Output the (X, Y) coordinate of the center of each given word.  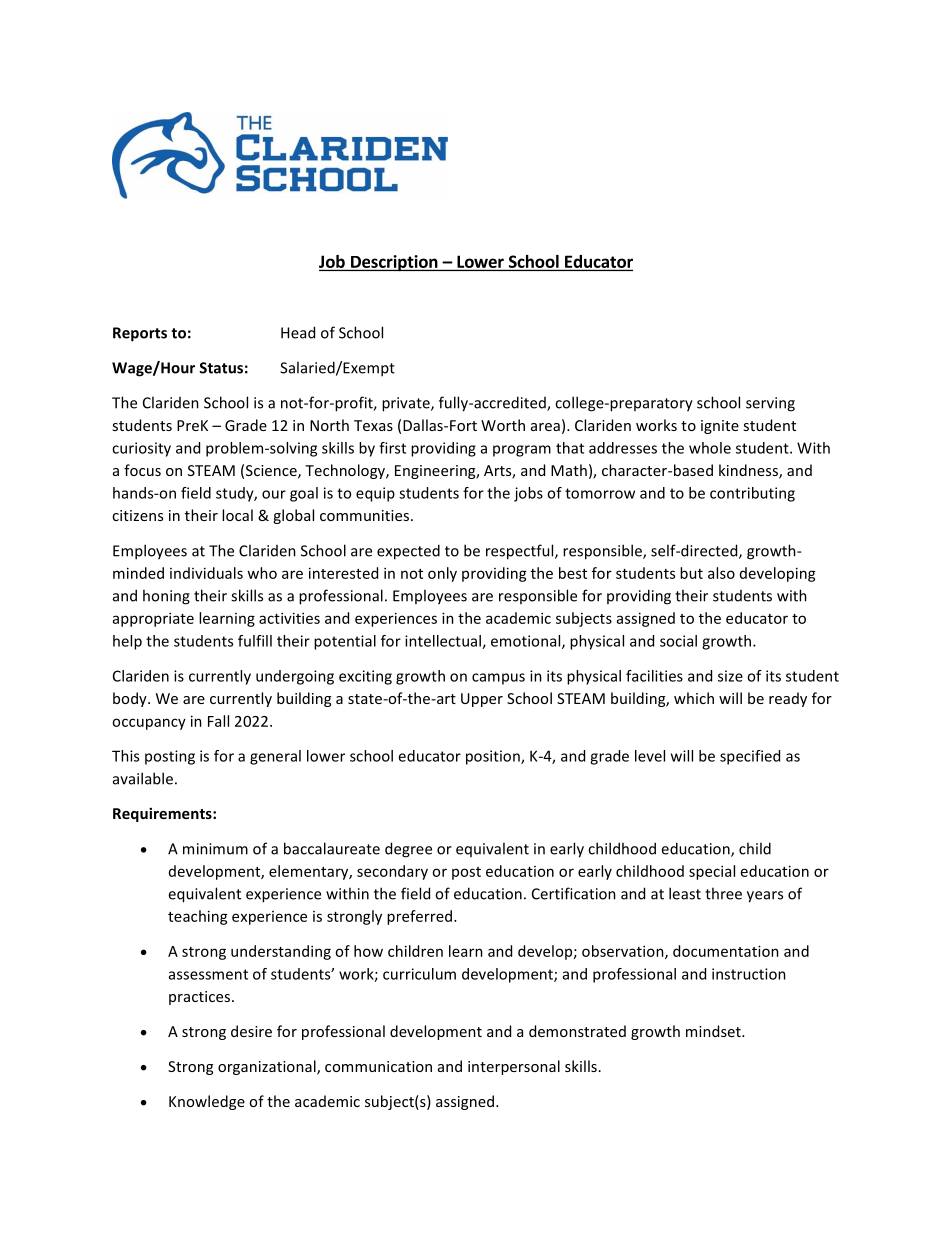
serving (770, 404)
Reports (140, 334)
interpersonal (514, 1067)
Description (394, 263)
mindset (714, 1031)
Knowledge (207, 1102)
